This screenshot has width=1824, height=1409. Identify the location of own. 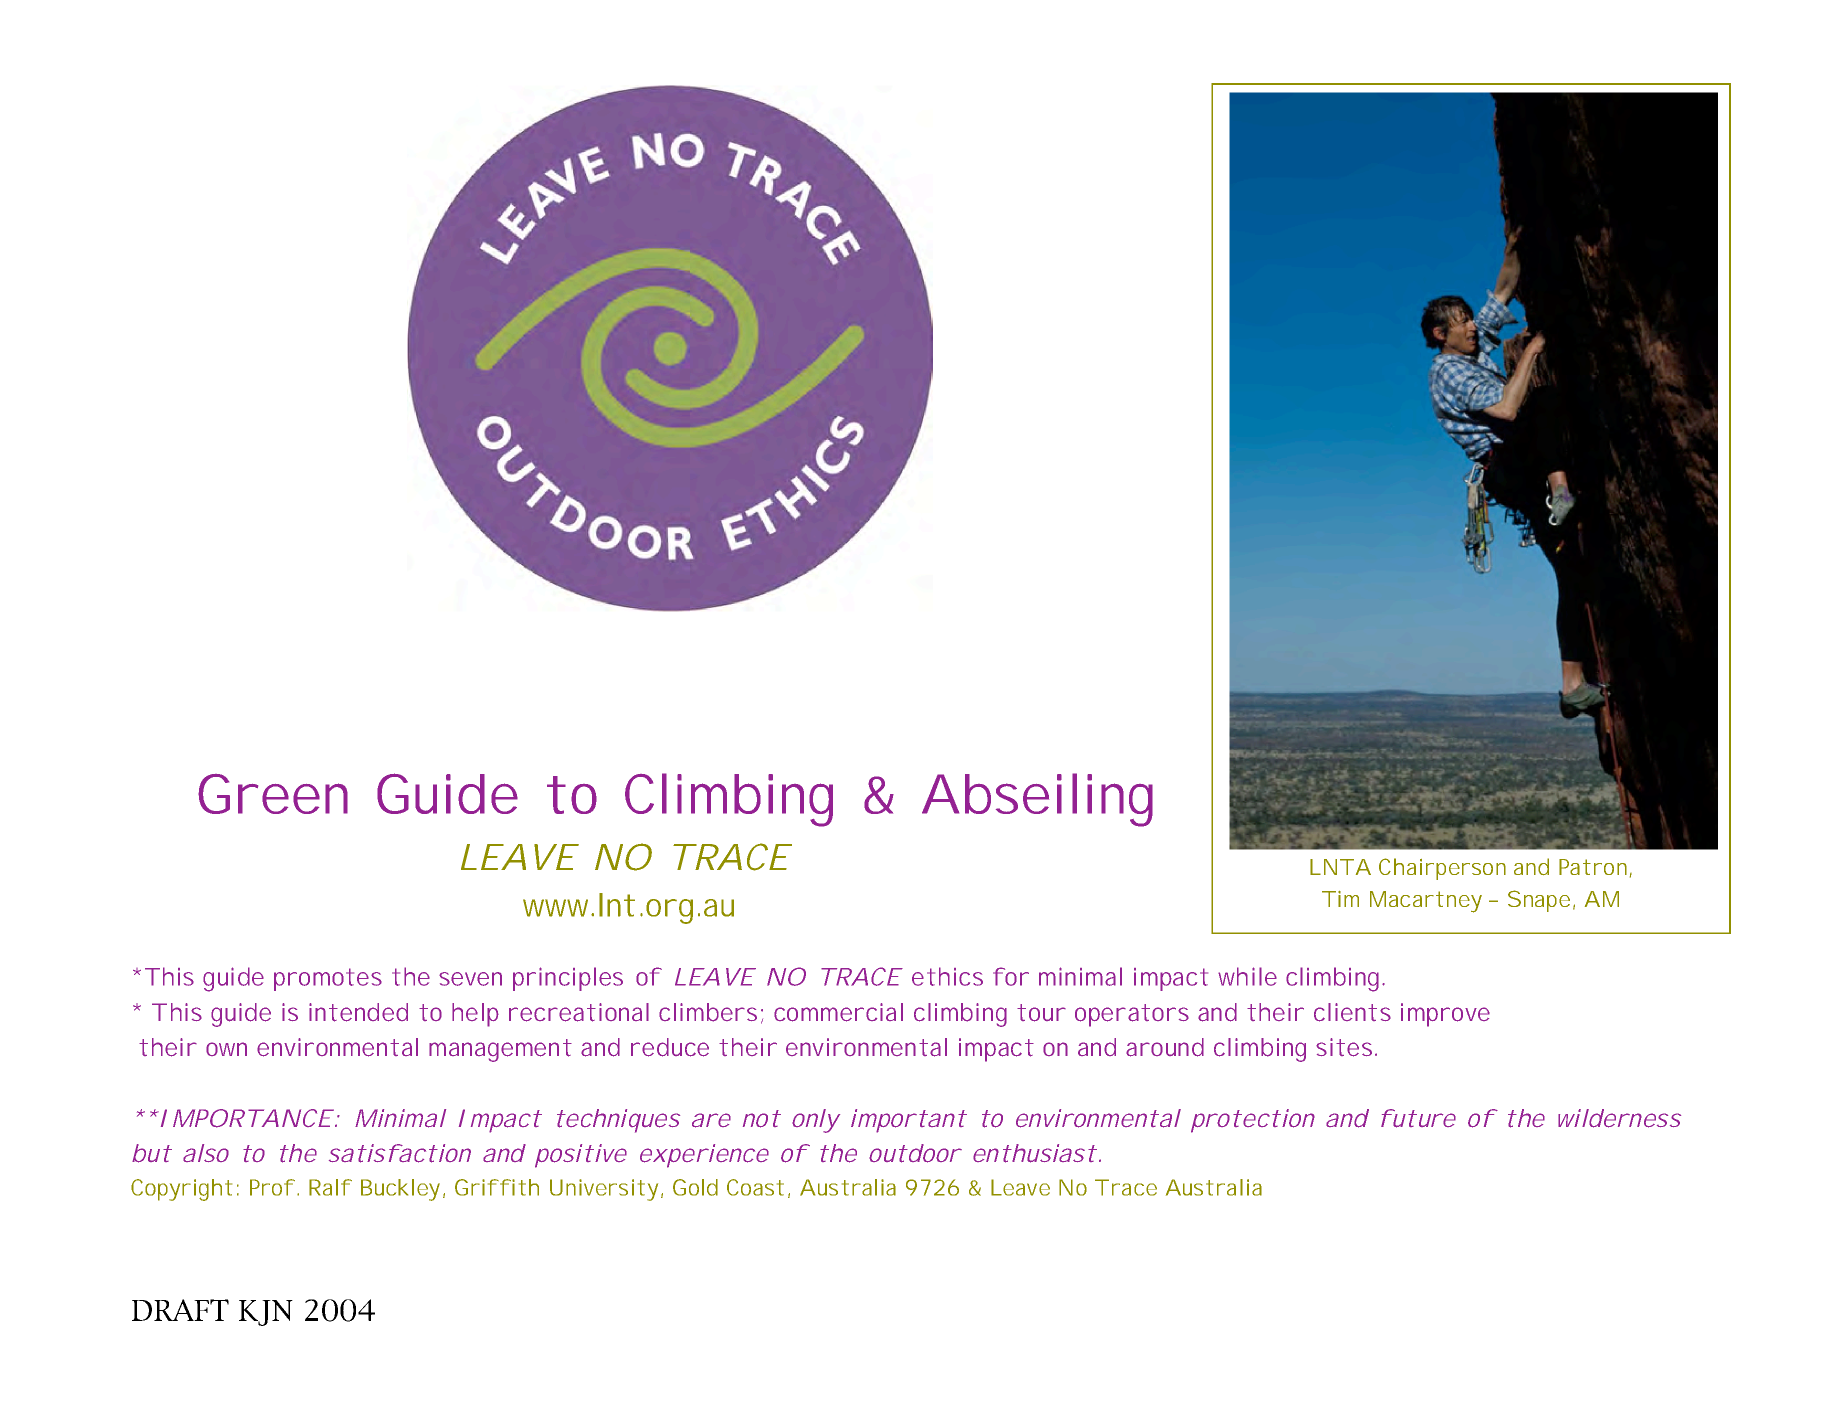
(226, 1049).
